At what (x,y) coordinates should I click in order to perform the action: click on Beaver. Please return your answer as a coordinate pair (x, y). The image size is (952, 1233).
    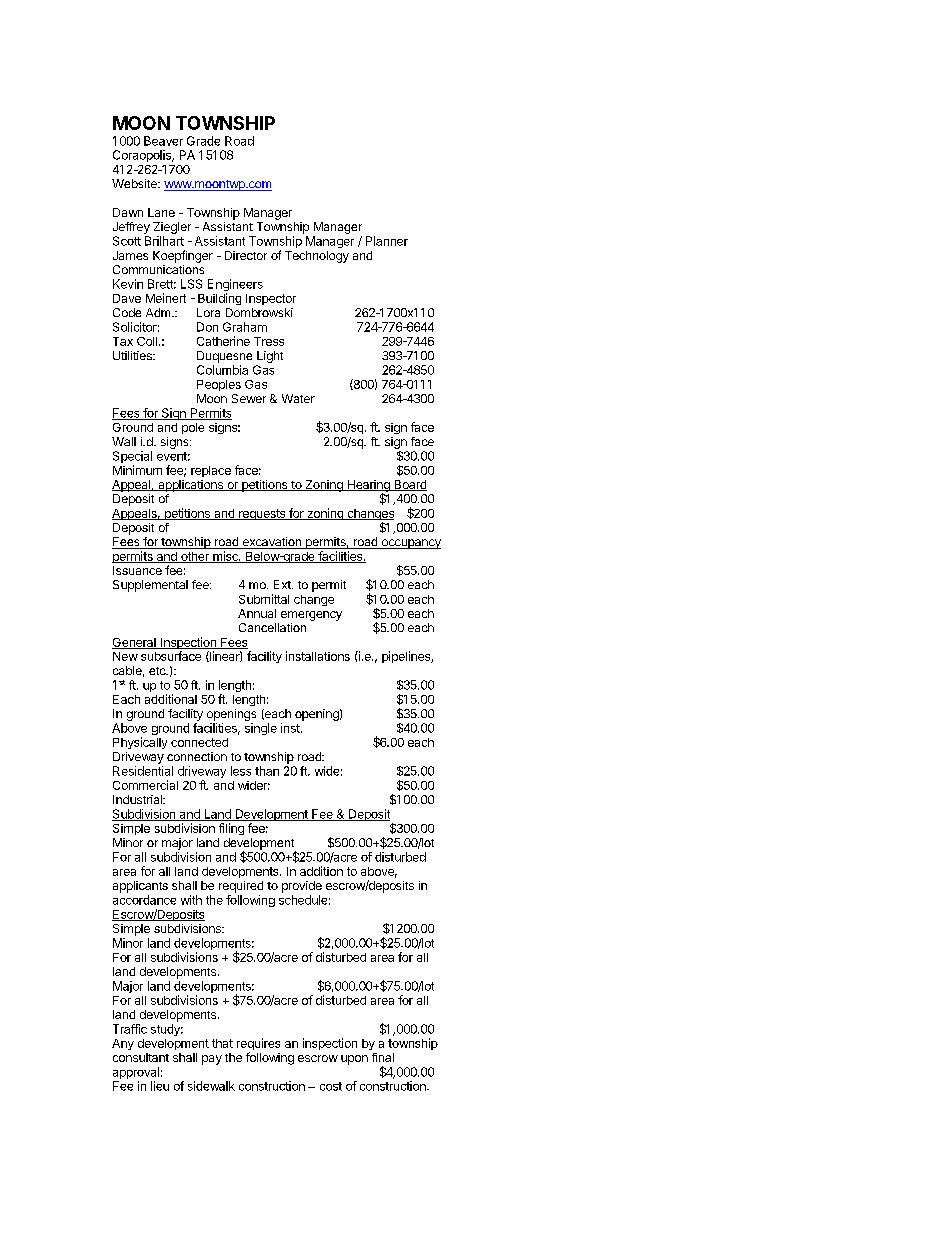
    Looking at the image, I should click on (163, 141).
